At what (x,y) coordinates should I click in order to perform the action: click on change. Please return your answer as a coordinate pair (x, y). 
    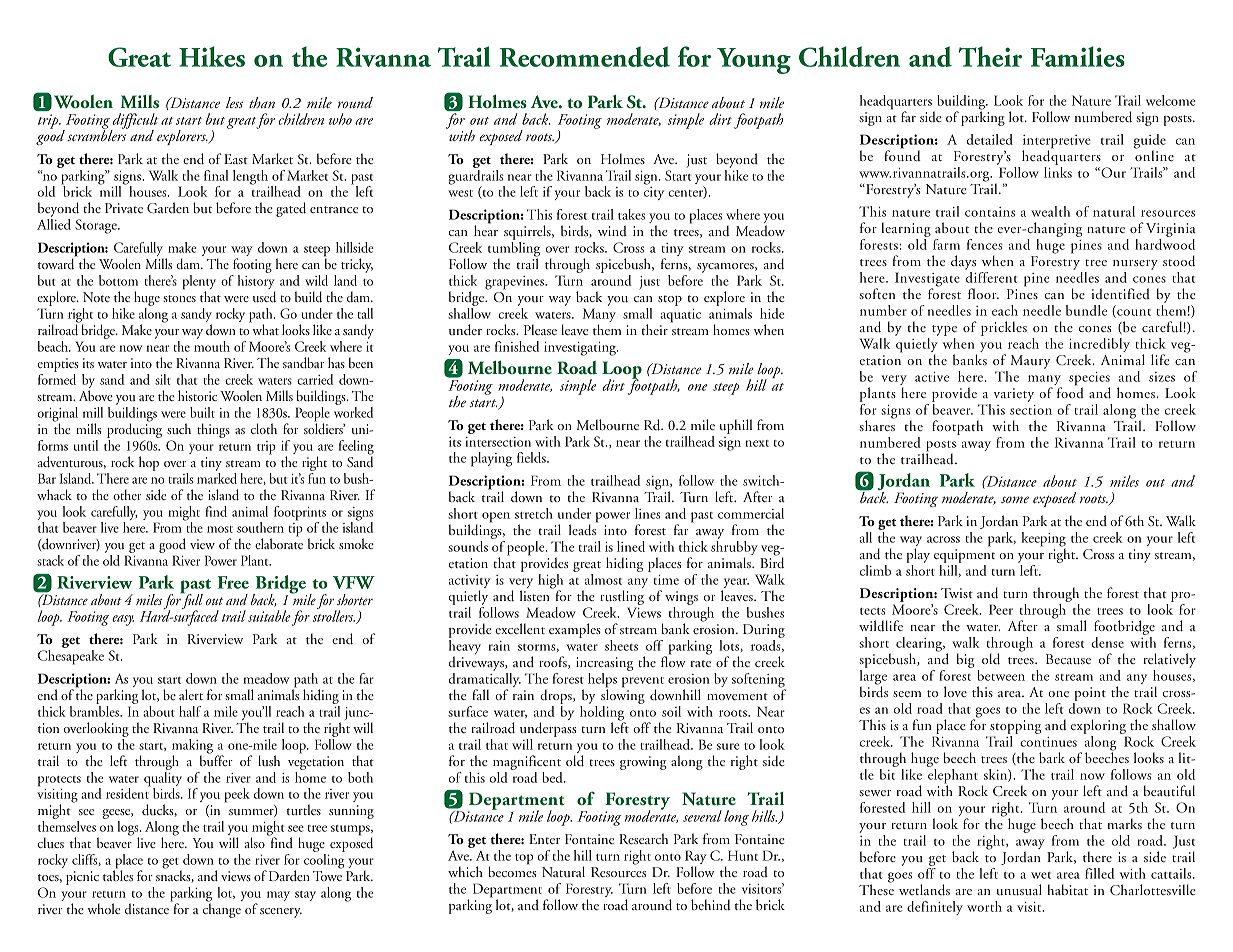
    Looking at the image, I should click on (222, 909).
